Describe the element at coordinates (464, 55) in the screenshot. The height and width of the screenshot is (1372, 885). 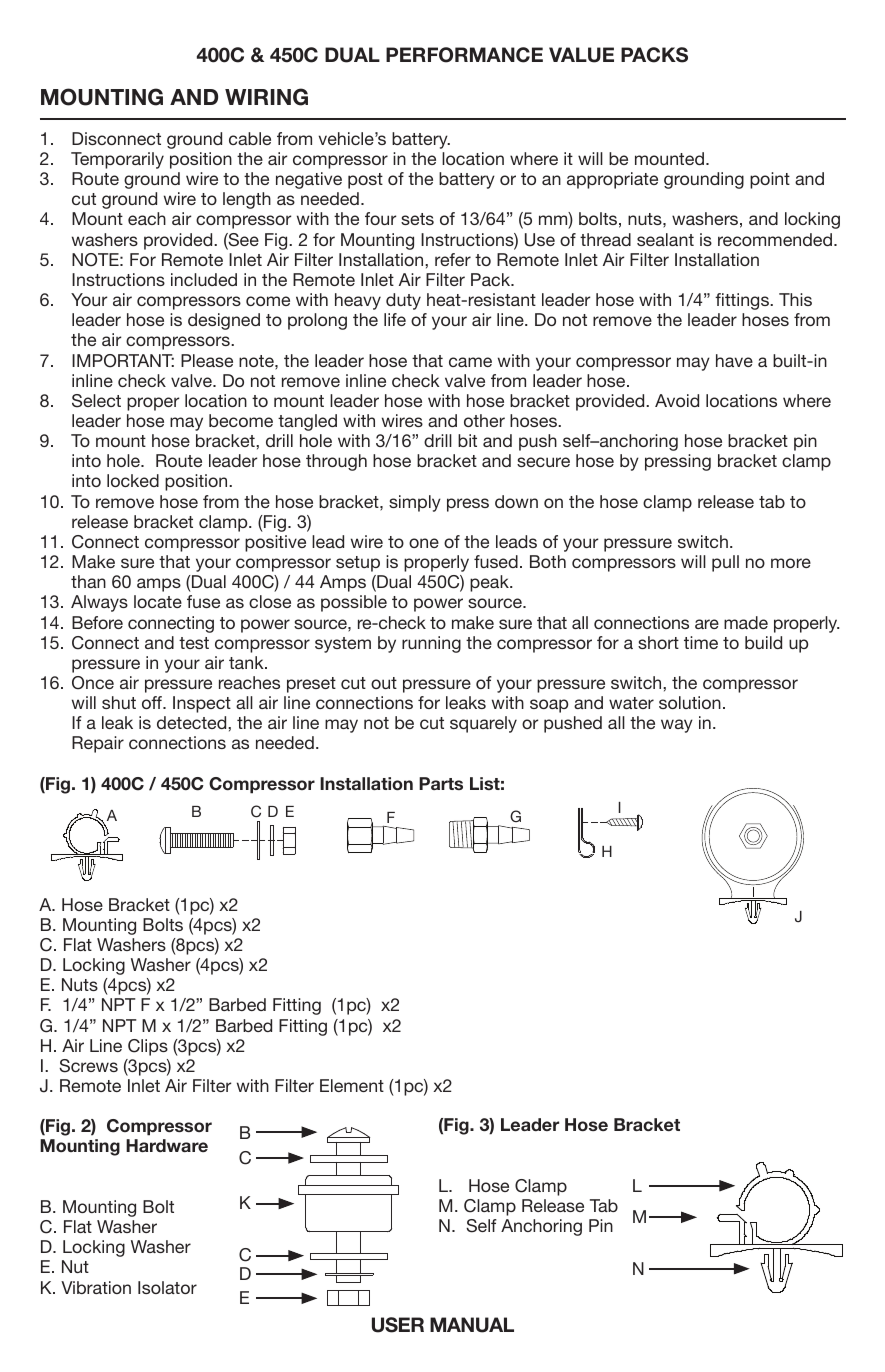
I see `PERFORMANCE` at that location.
